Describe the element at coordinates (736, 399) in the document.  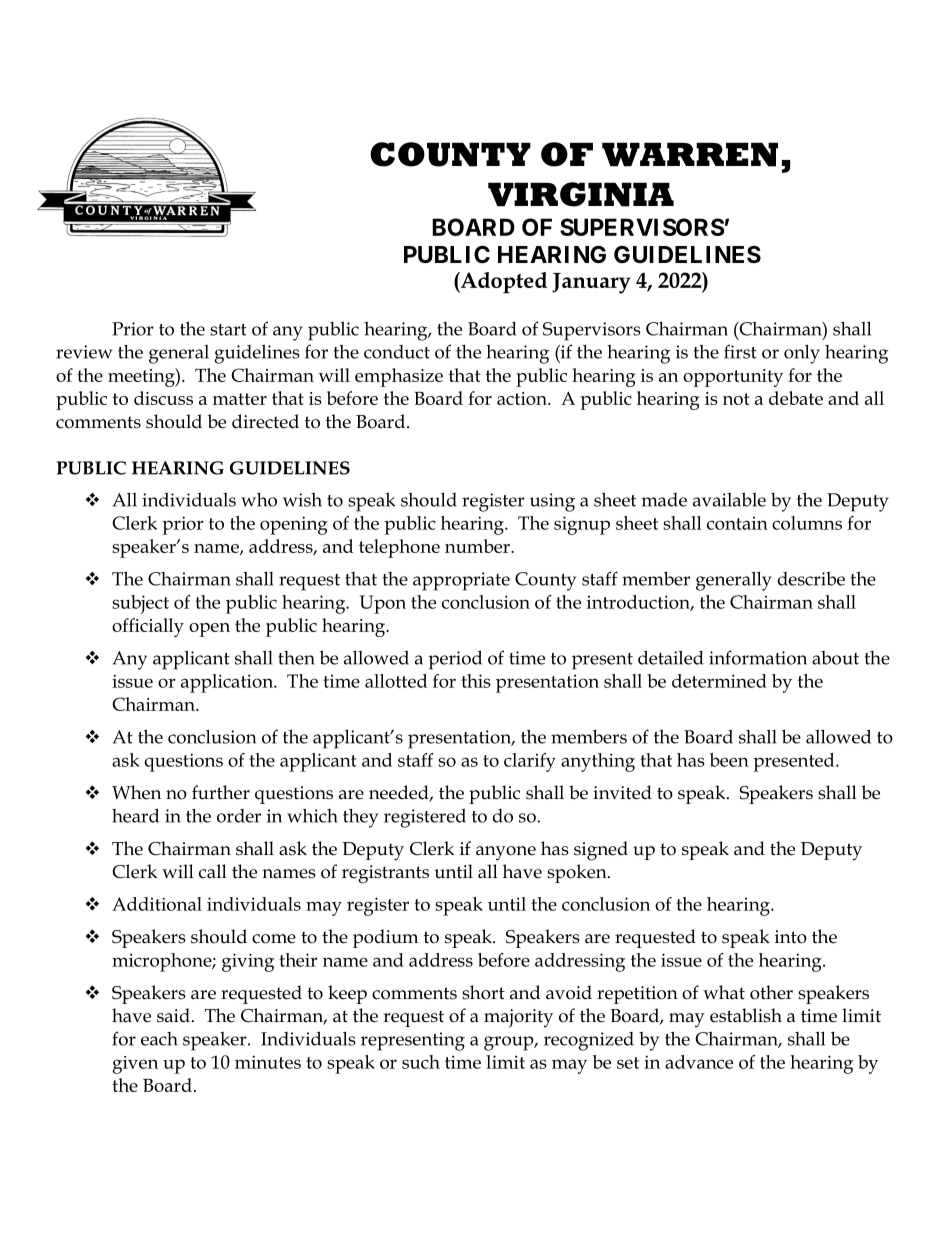
I see `not` at that location.
